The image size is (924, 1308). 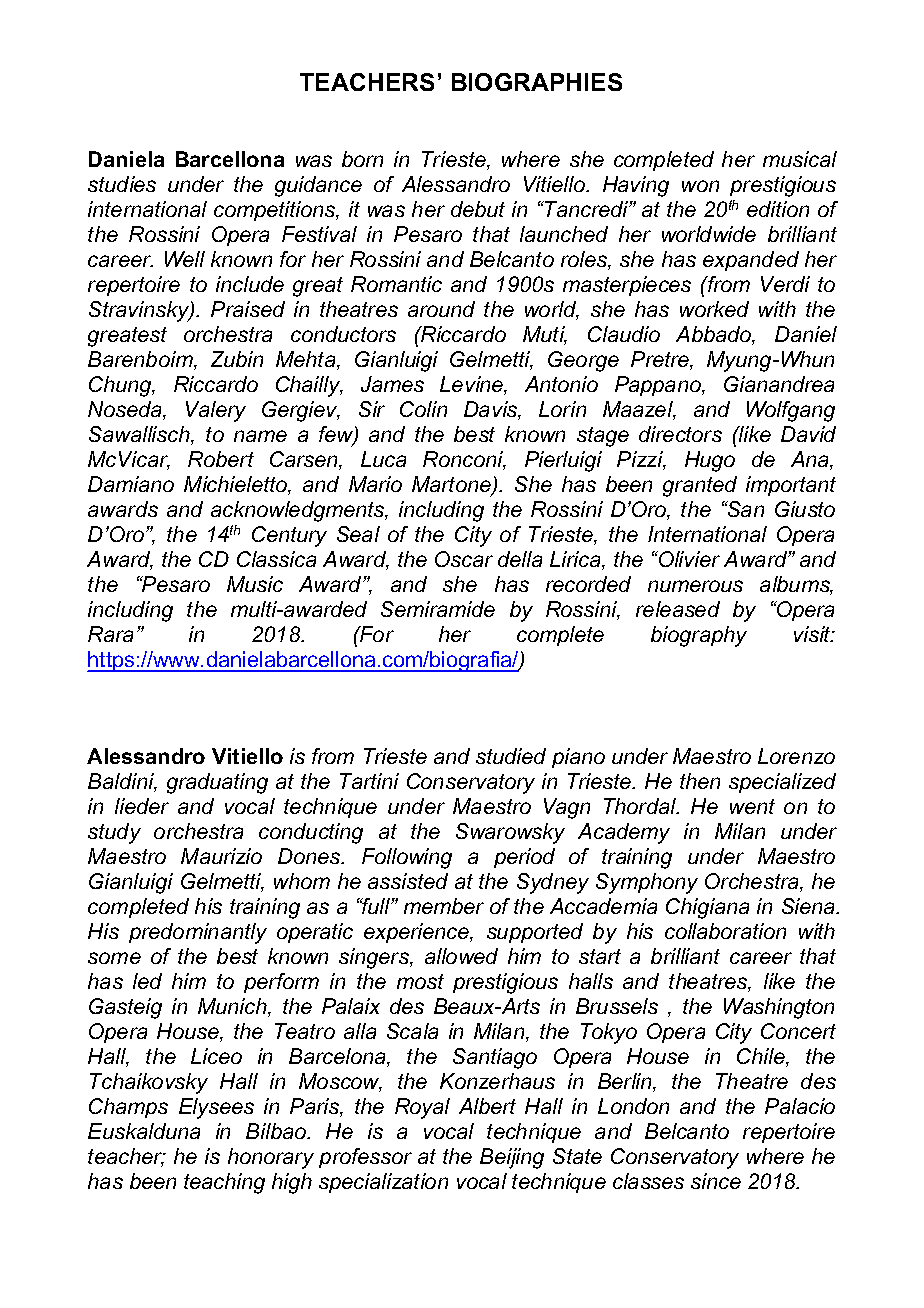 I want to click on BIOGRAPHIES, so click(x=537, y=82).
